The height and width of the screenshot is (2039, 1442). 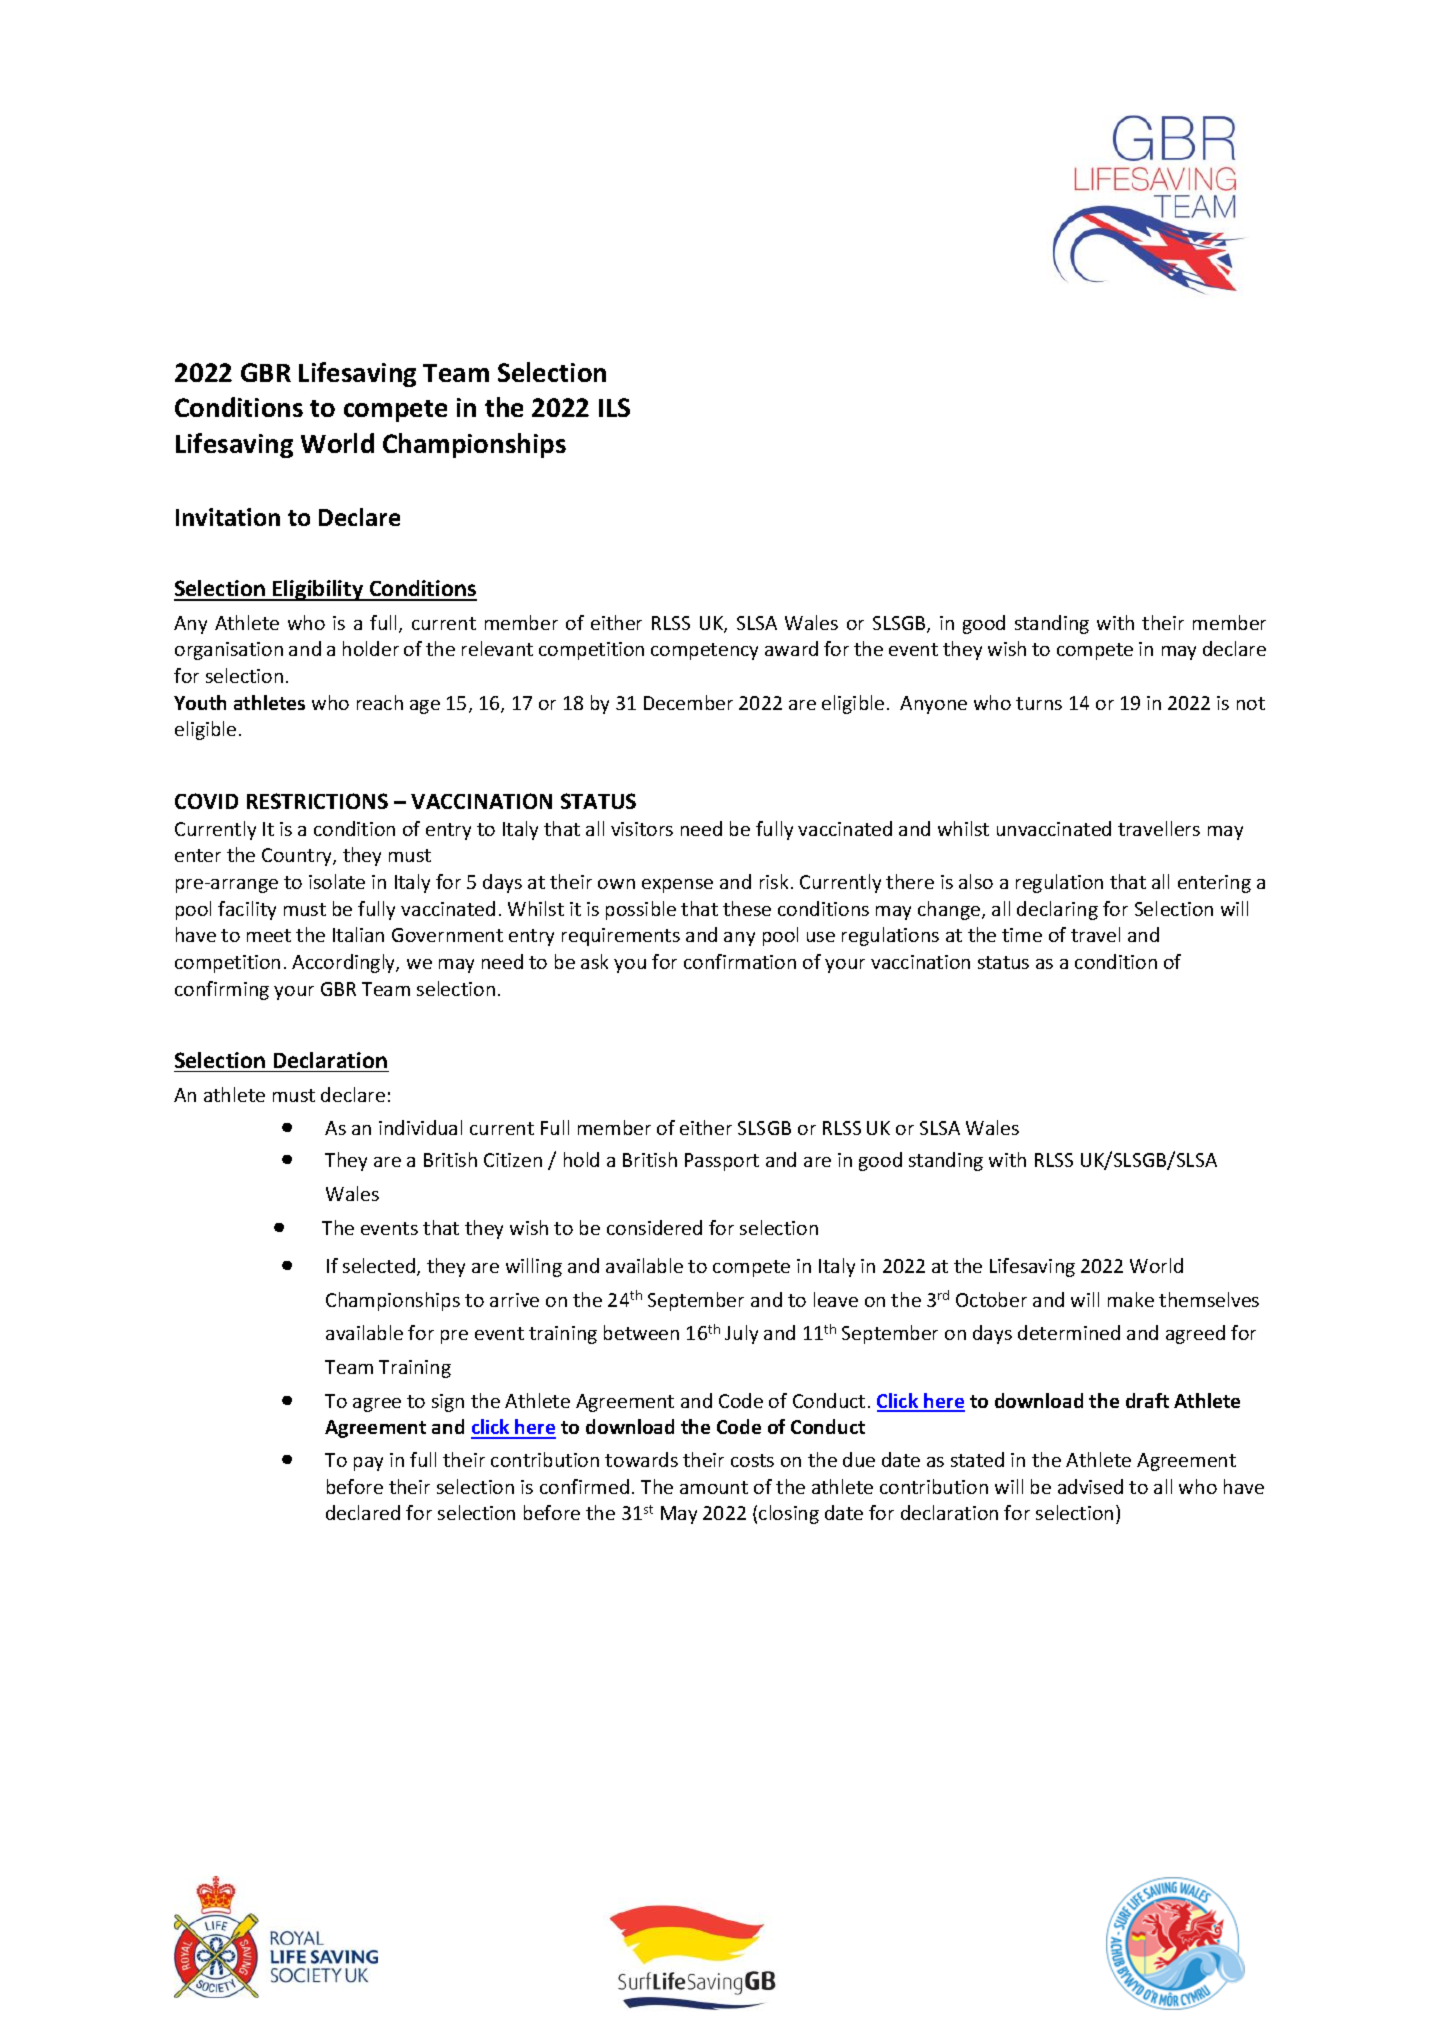 I want to click on advised, so click(x=1090, y=1486).
